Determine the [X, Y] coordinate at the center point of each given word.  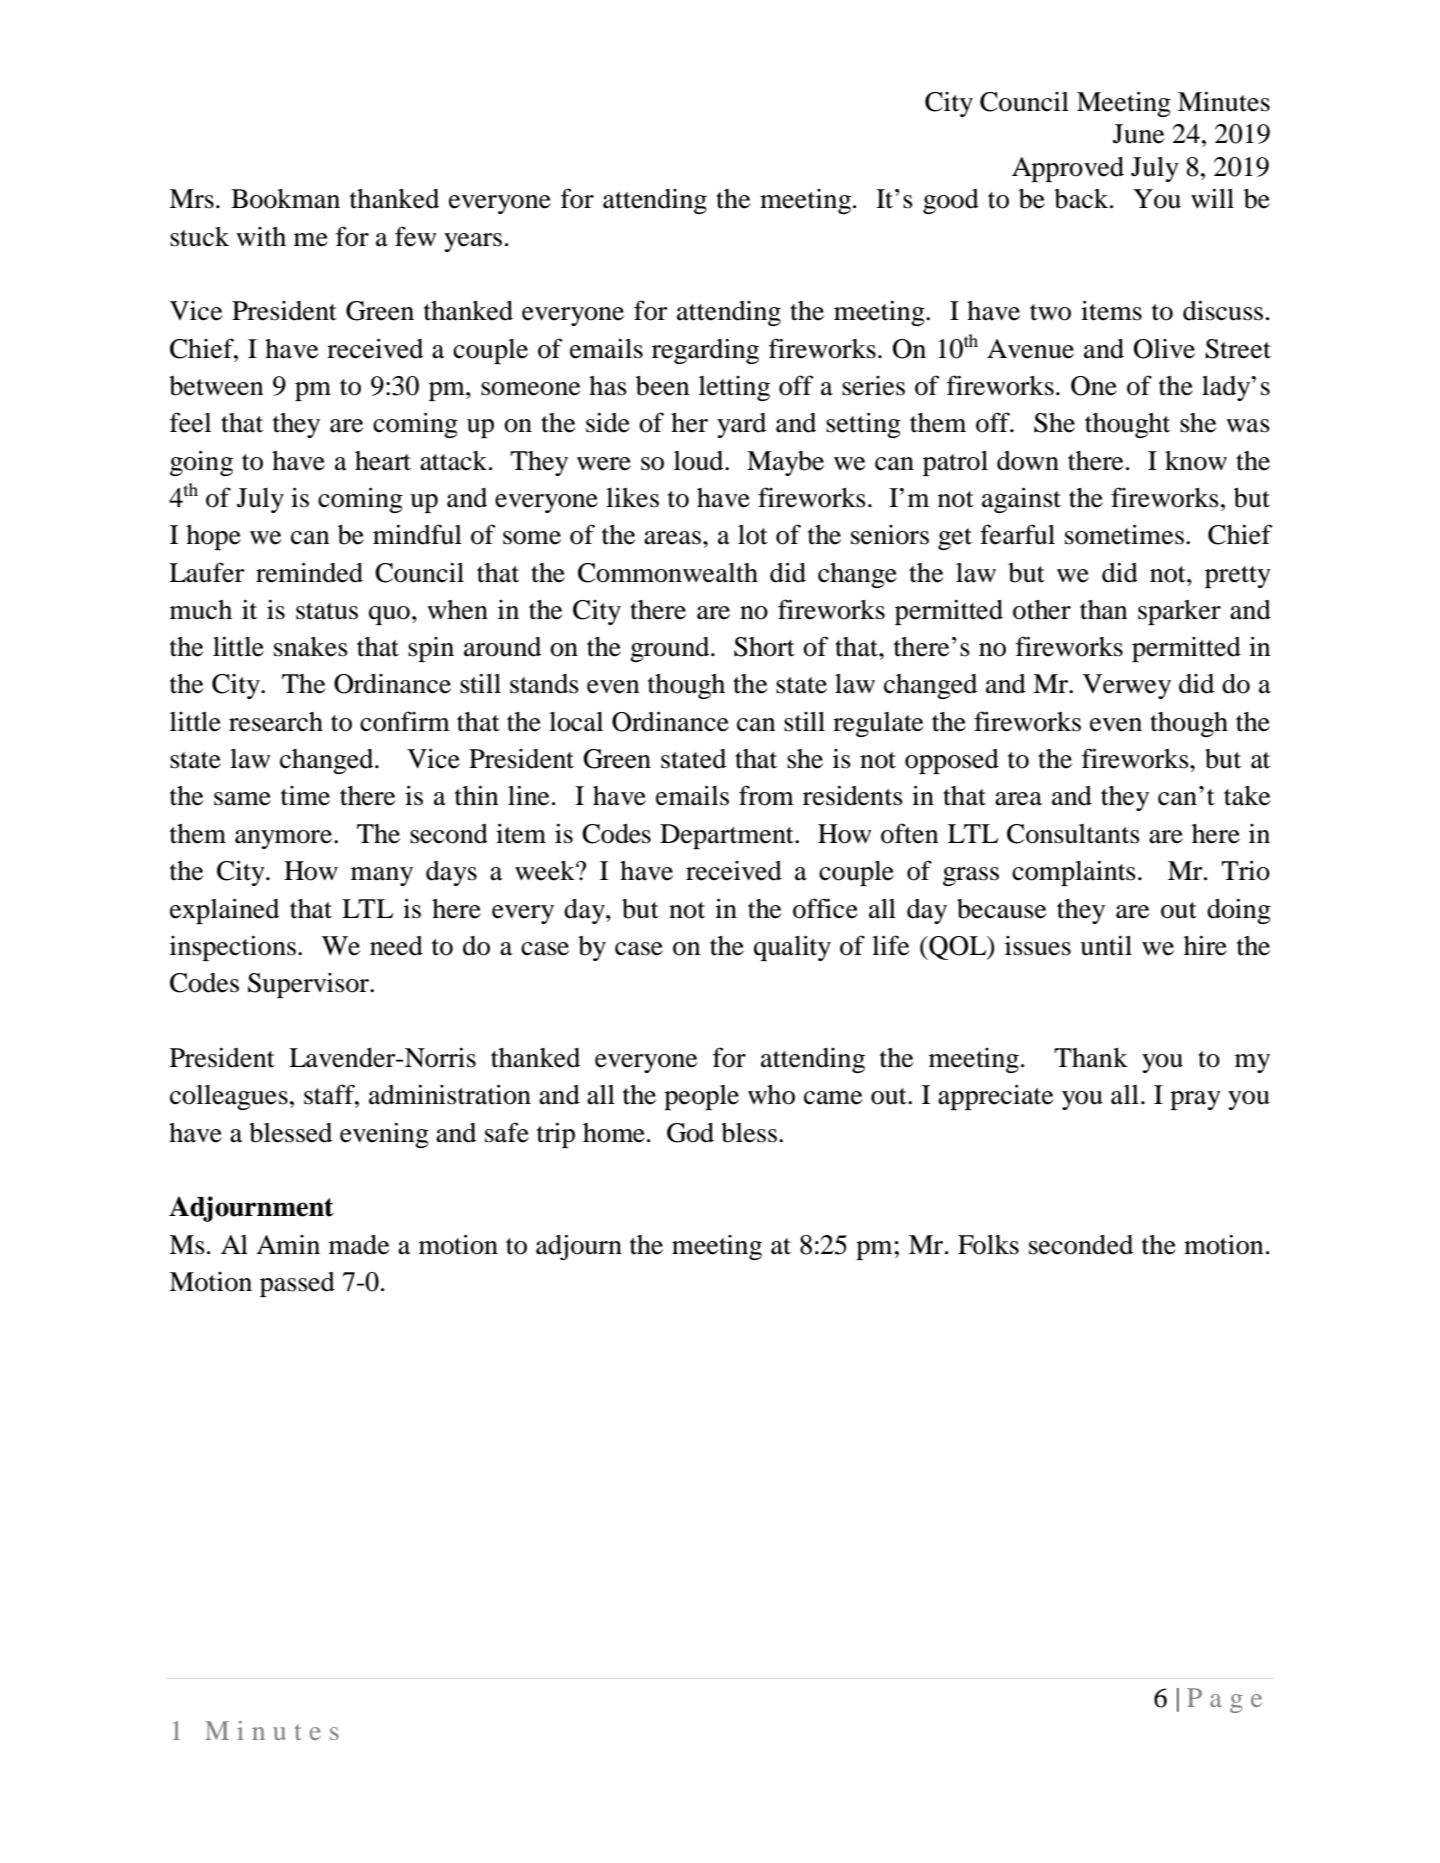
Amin [288, 1244]
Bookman [285, 199]
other [1042, 610]
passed [297, 1284]
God [690, 1133]
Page [1224, 1700]
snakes [311, 647]
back [1082, 199]
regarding [705, 351]
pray [1195, 1100]
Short [764, 647]
